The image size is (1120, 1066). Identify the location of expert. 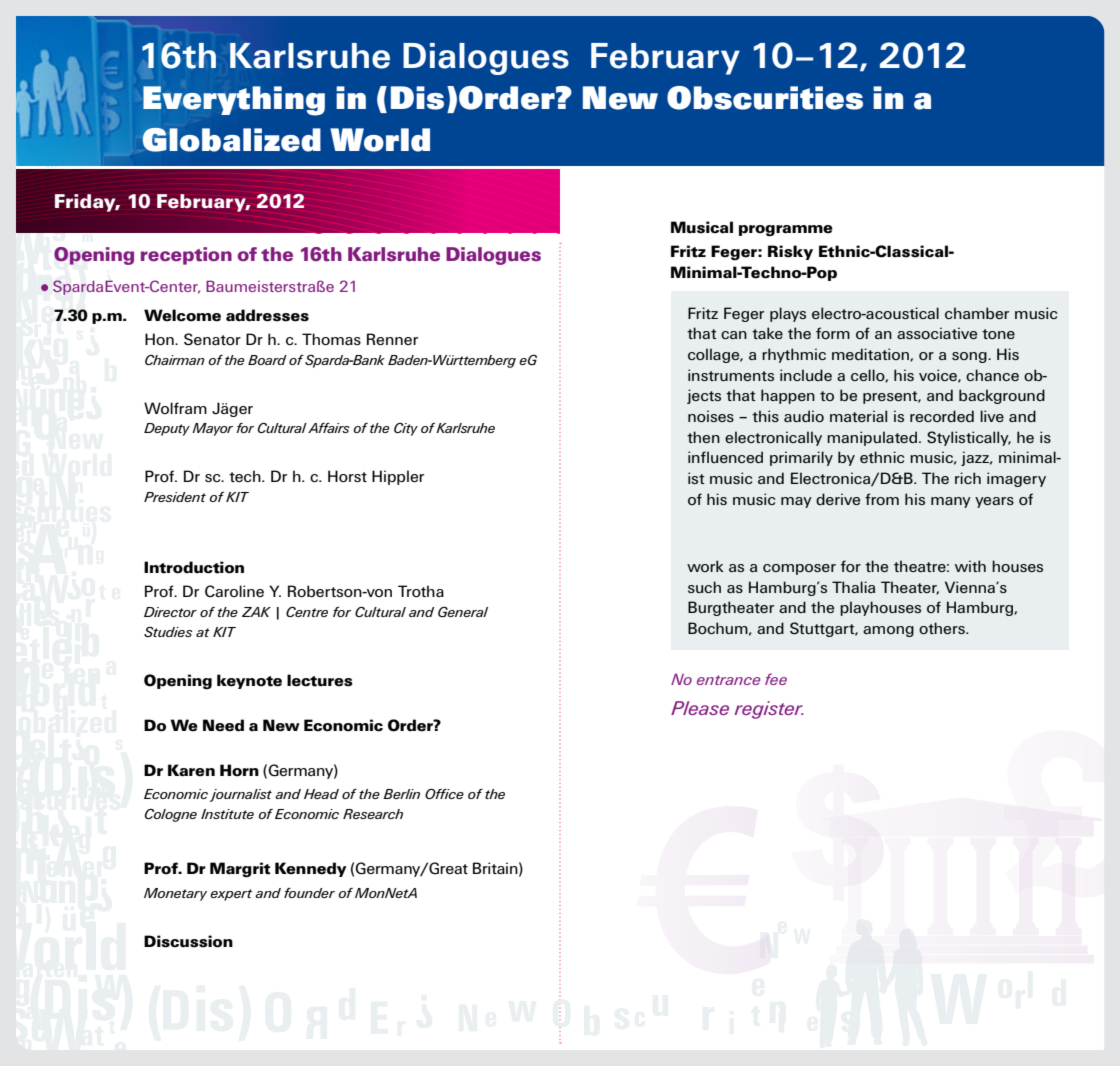
(231, 895).
